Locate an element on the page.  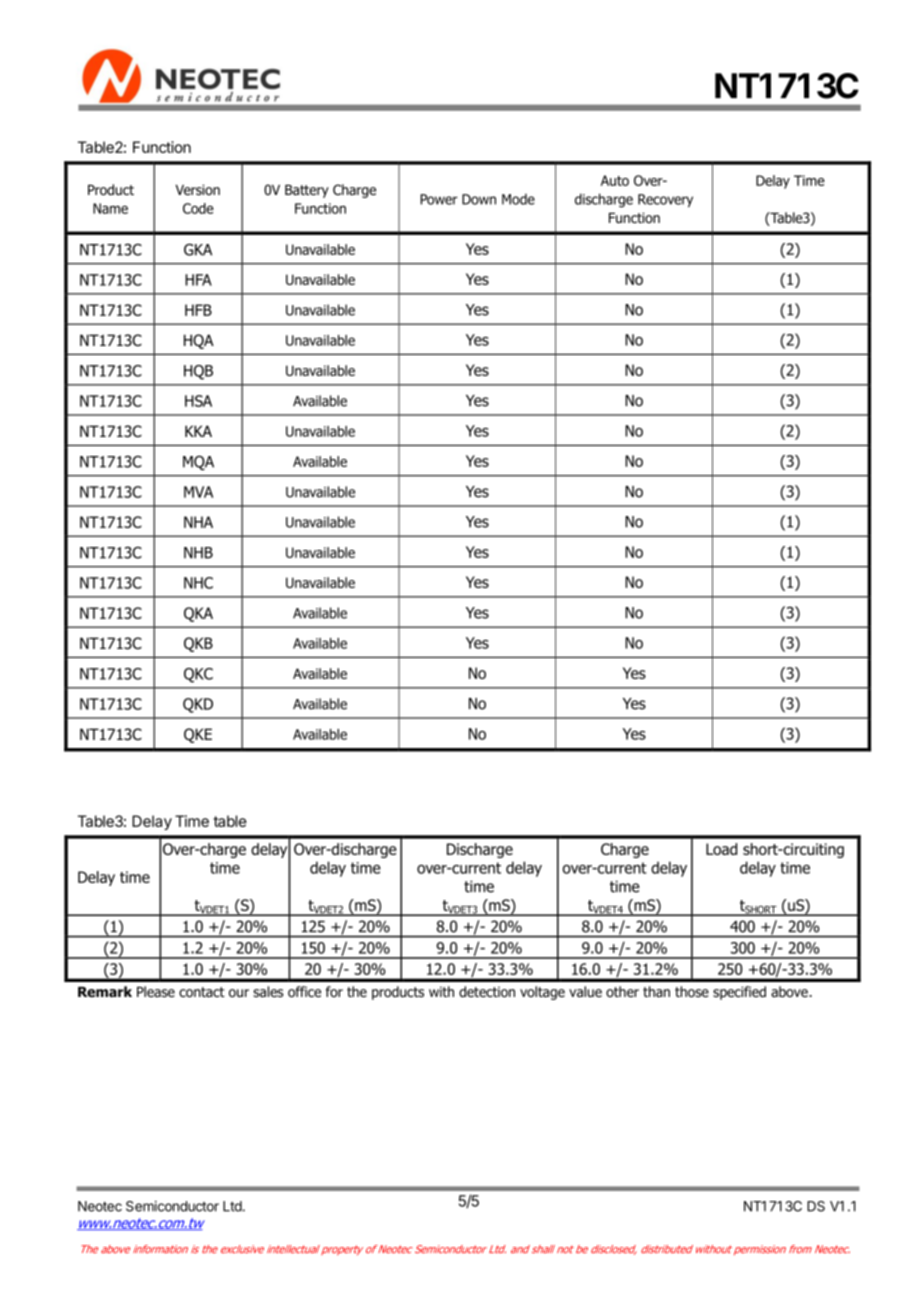
QKD is located at coordinates (198, 705).
